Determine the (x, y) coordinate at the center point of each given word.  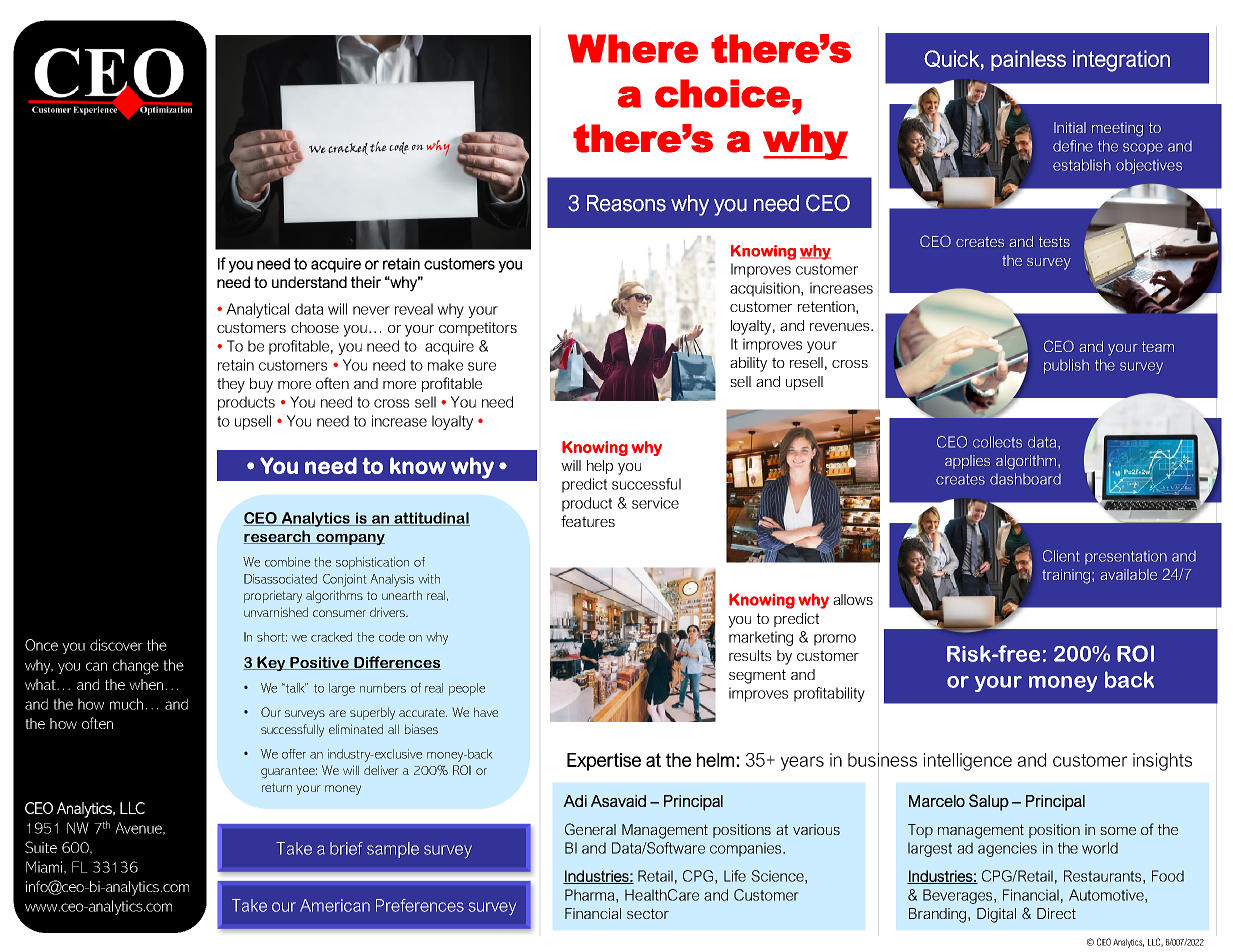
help (600, 467)
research (278, 537)
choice (722, 93)
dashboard (1025, 479)
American (335, 905)
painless (1028, 60)
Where (633, 48)
